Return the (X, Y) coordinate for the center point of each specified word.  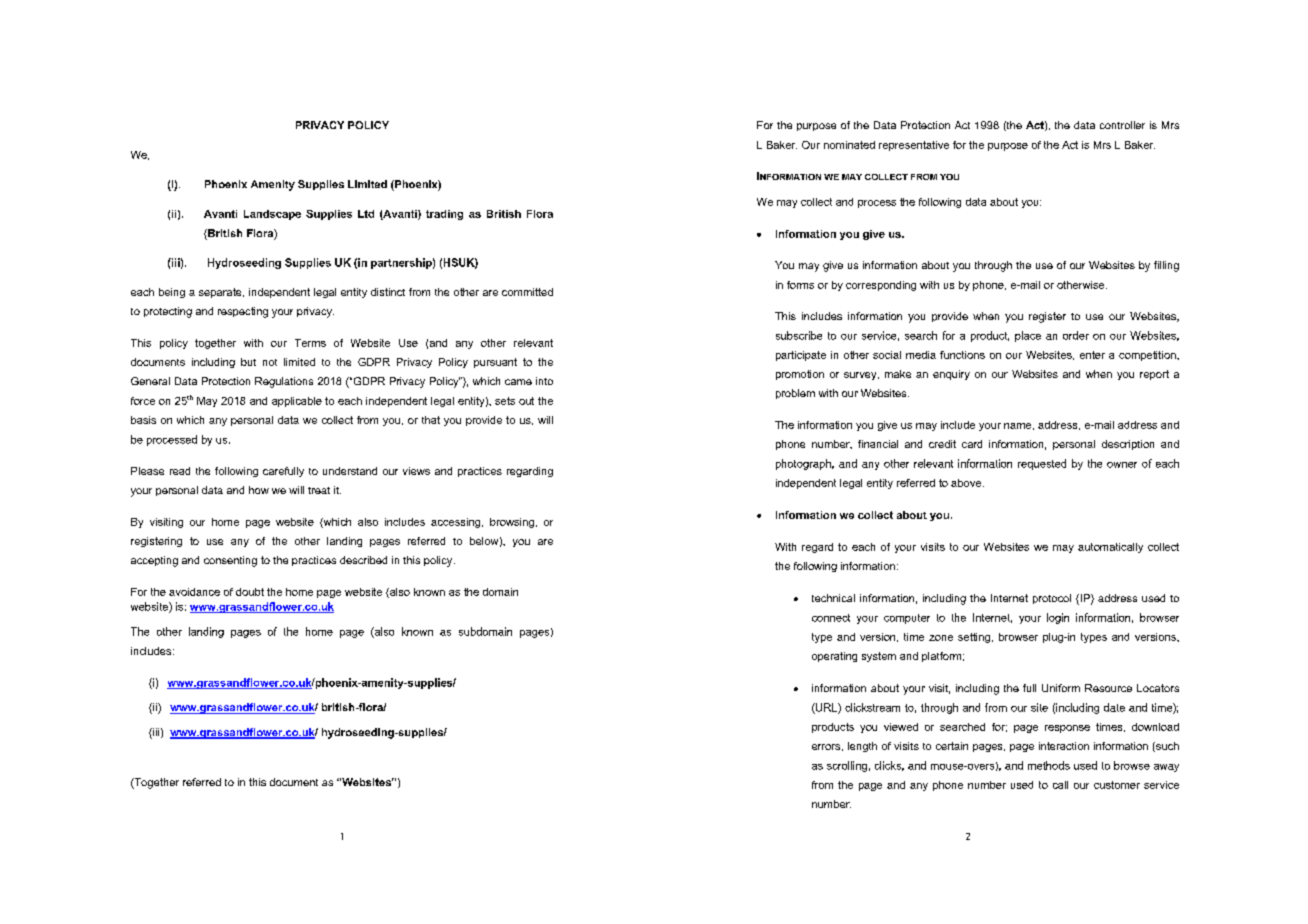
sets (505, 401)
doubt (250, 592)
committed (527, 292)
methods (1049, 765)
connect (831, 618)
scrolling (847, 766)
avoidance (194, 592)
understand (350, 471)
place (1028, 336)
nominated (849, 145)
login (1058, 618)
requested (1042, 464)
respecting (243, 312)
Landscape (272, 215)
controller (1122, 125)
